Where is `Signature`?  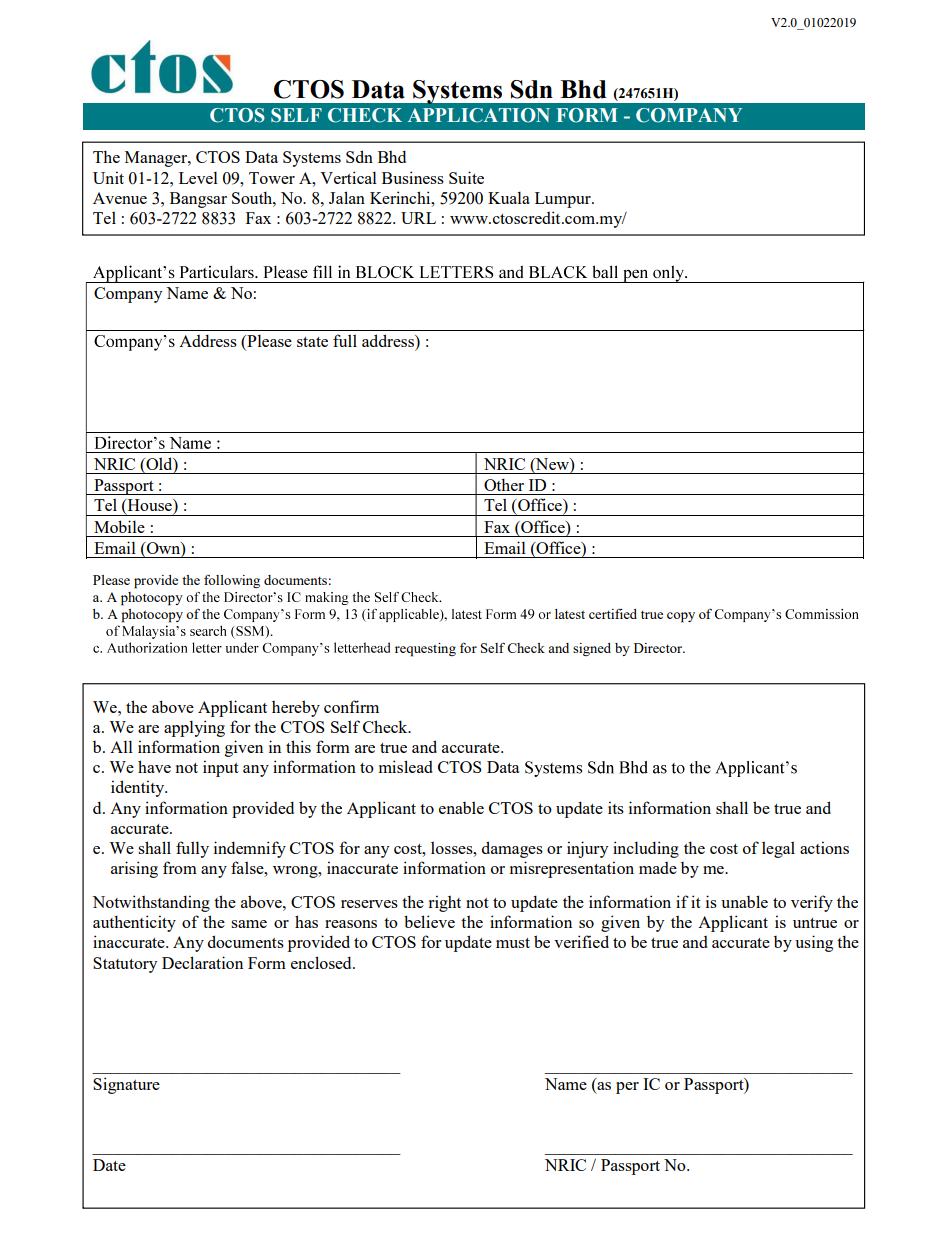 Signature is located at coordinates (126, 1085).
